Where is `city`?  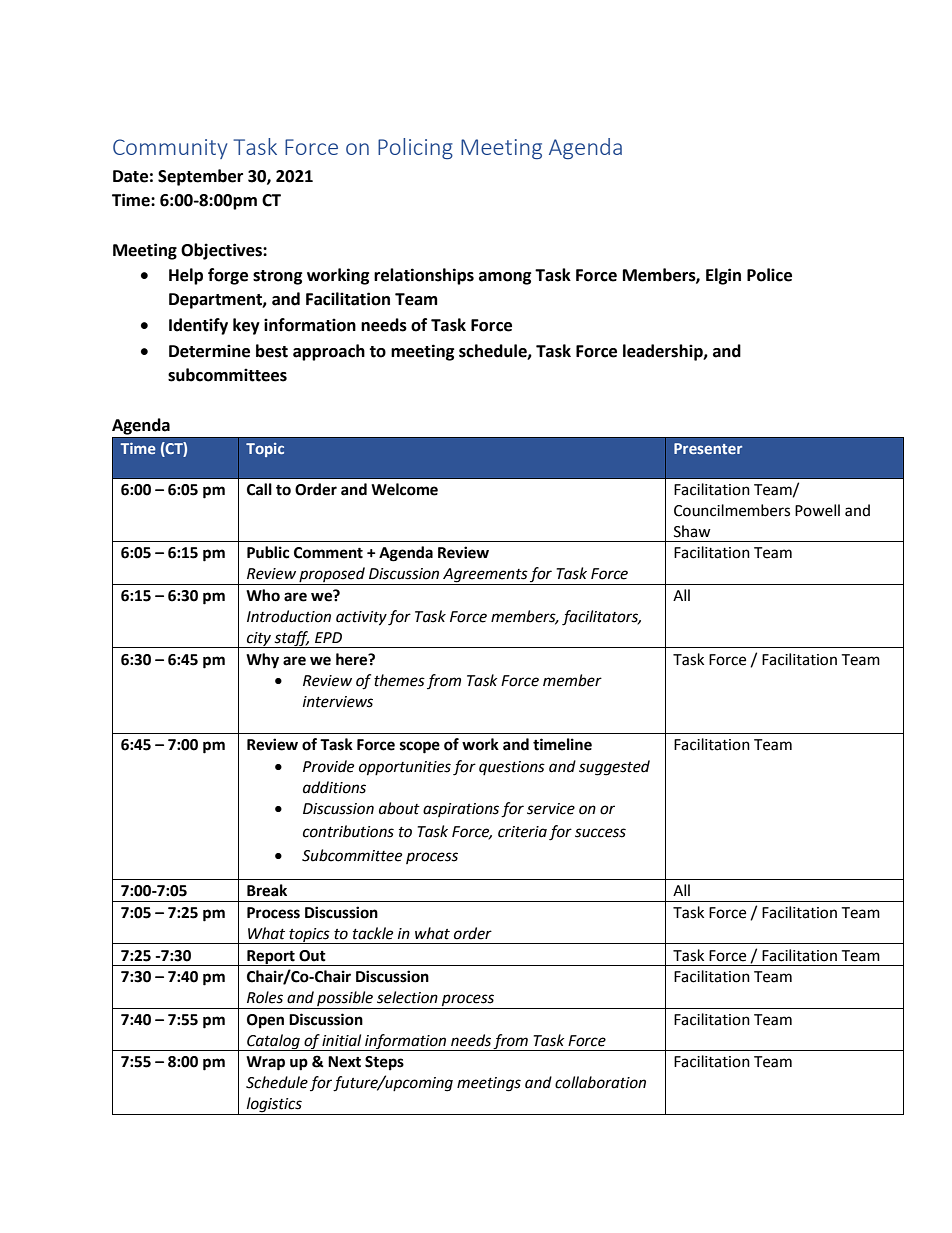
city is located at coordinates (259, 640).
